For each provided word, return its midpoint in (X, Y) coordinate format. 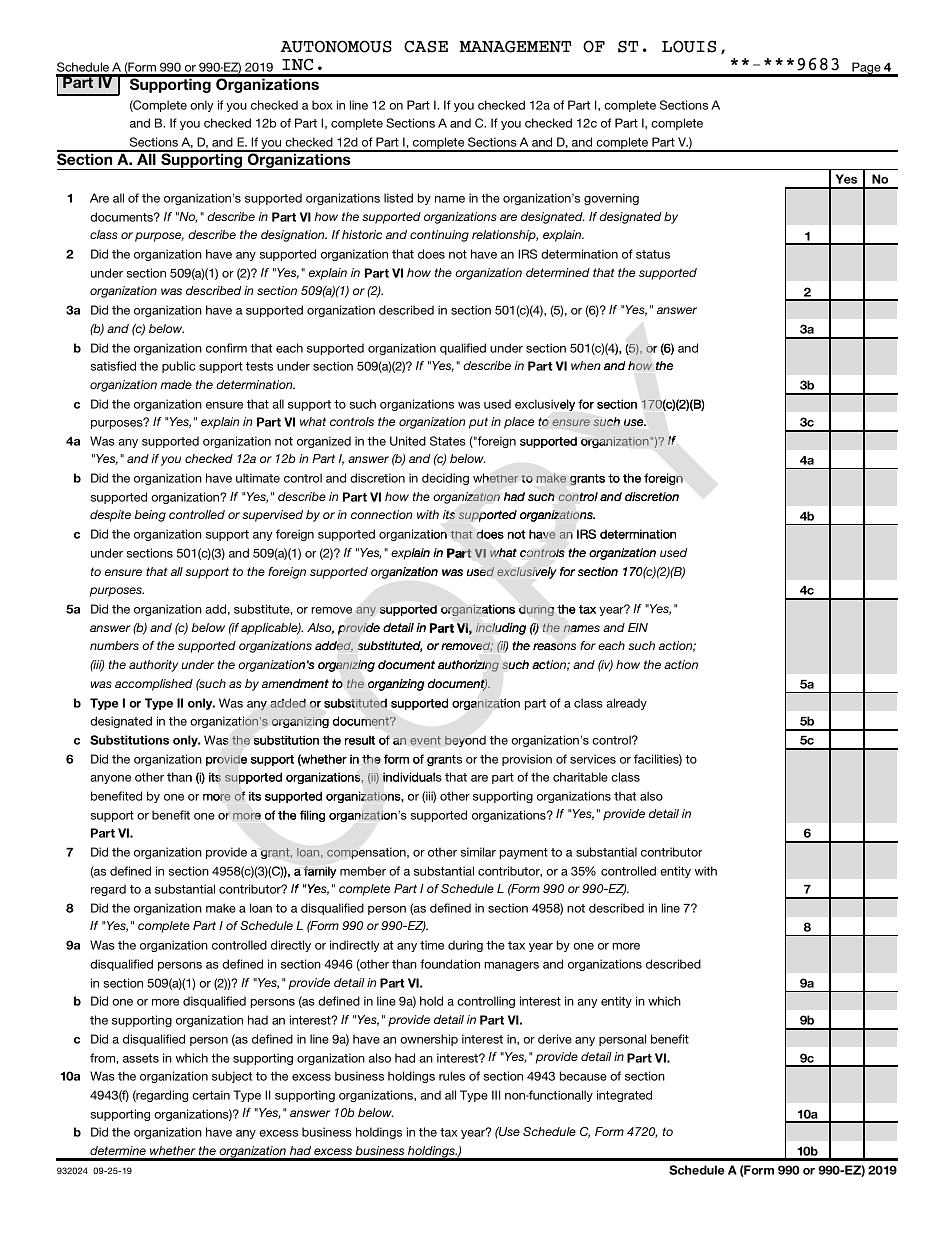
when (586, 365)
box (322, 105)
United (408, 441)
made (176, 384)
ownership (429, 1040)
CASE (426, 46)
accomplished (154, 685)
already (626, 704)
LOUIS (689, 46)
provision (527, 760)
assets (141, 1058)
